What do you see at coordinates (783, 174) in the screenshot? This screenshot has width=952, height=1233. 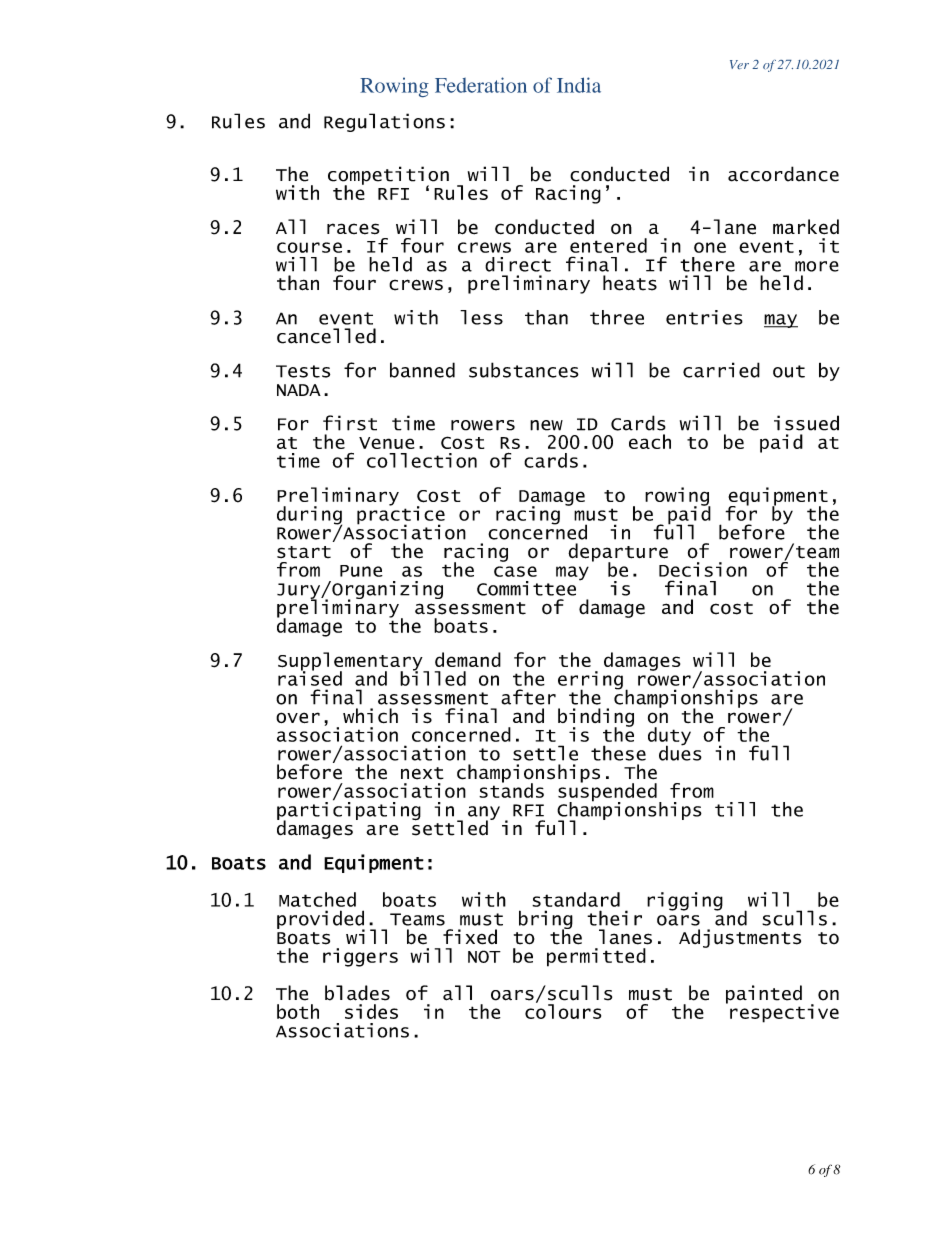 I see `accordance` at bounding box center [783, 174].
